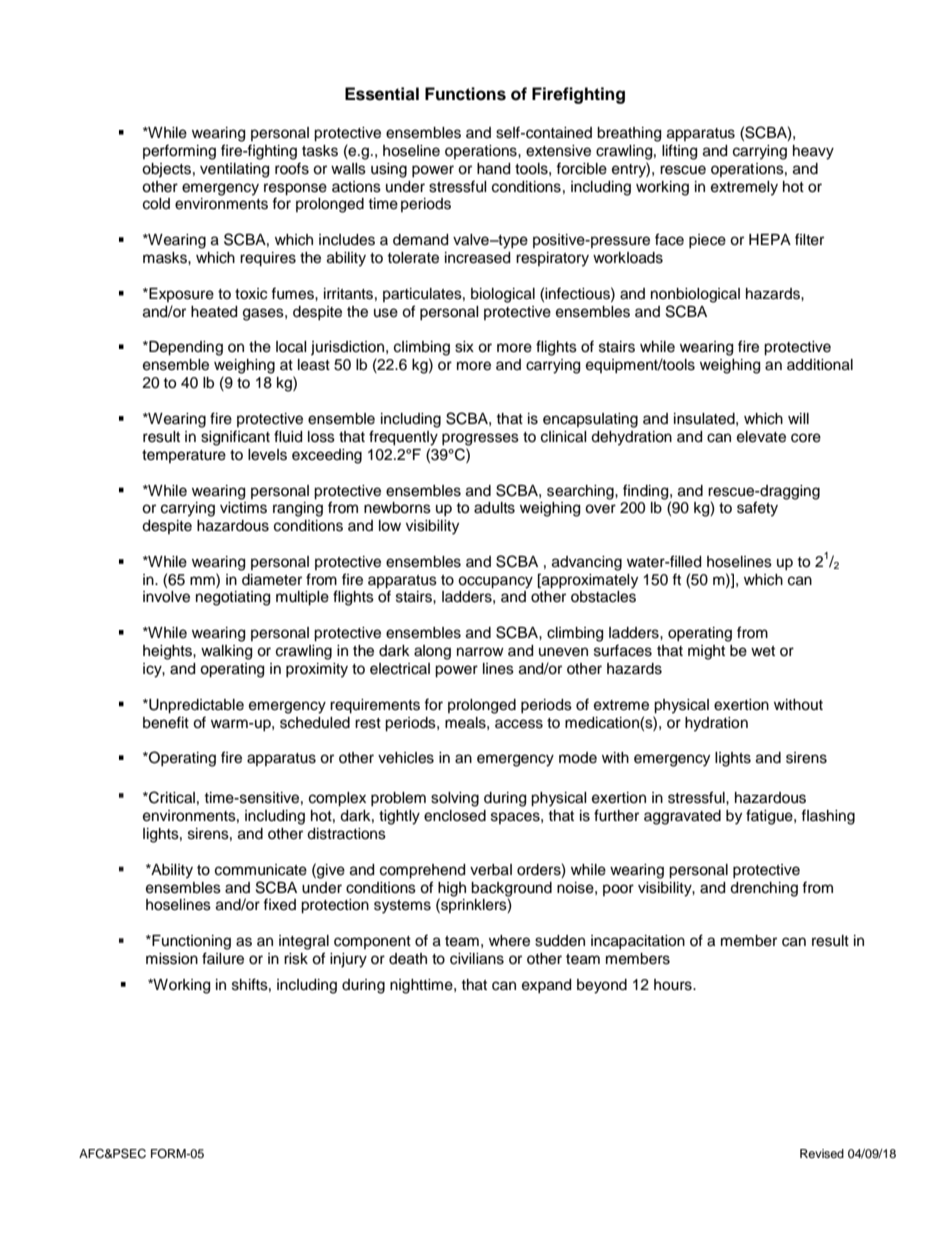  Describe the element at coordinates (763, 651) in the page. I see `wet` at that location.
